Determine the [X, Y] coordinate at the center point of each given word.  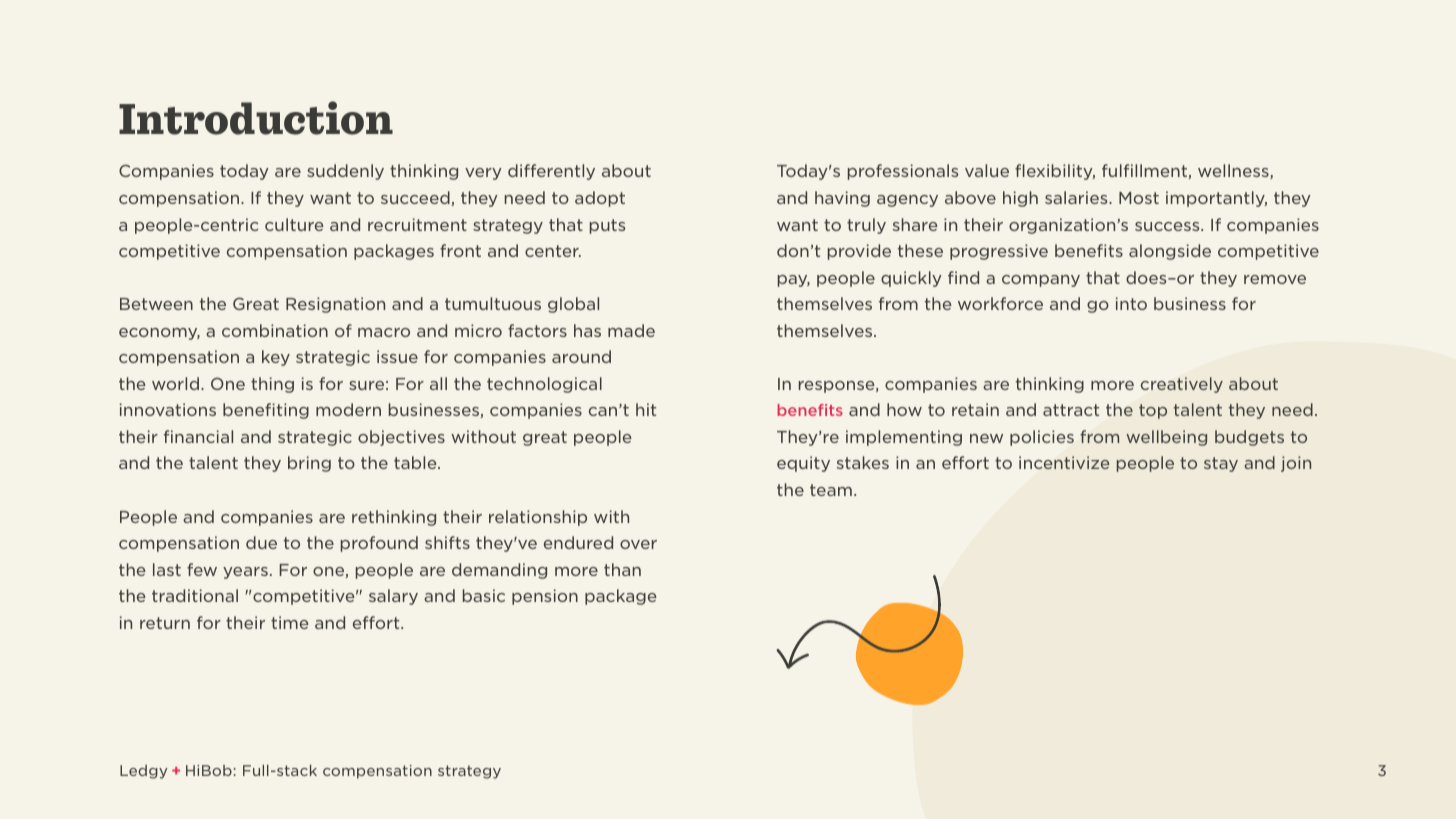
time [290, 622]
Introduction [256, 118]
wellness [1234, 171]
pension [545, 597]
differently [551, 172]
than [622, 569]
